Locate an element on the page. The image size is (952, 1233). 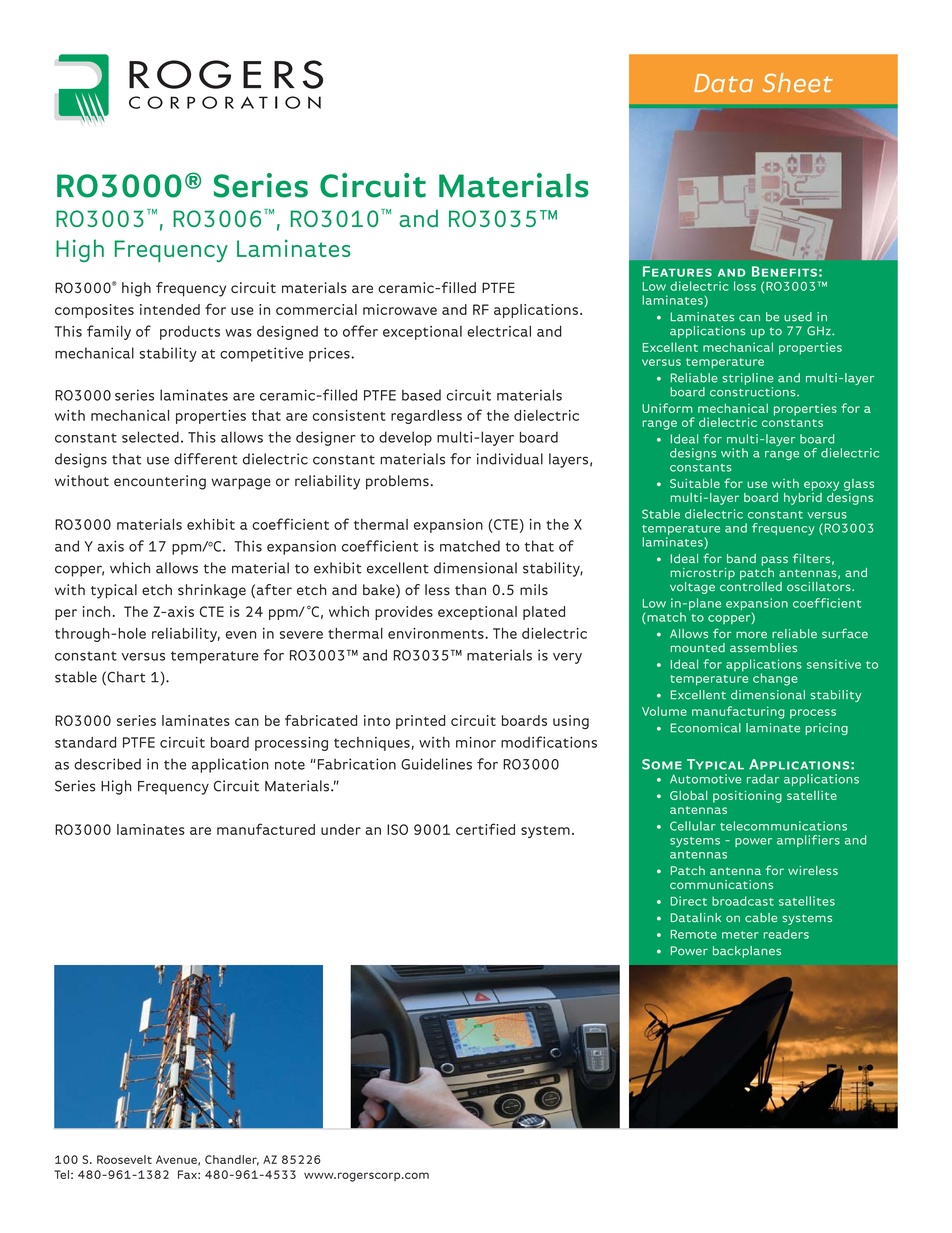
described is located at coordinates (107, 764).
